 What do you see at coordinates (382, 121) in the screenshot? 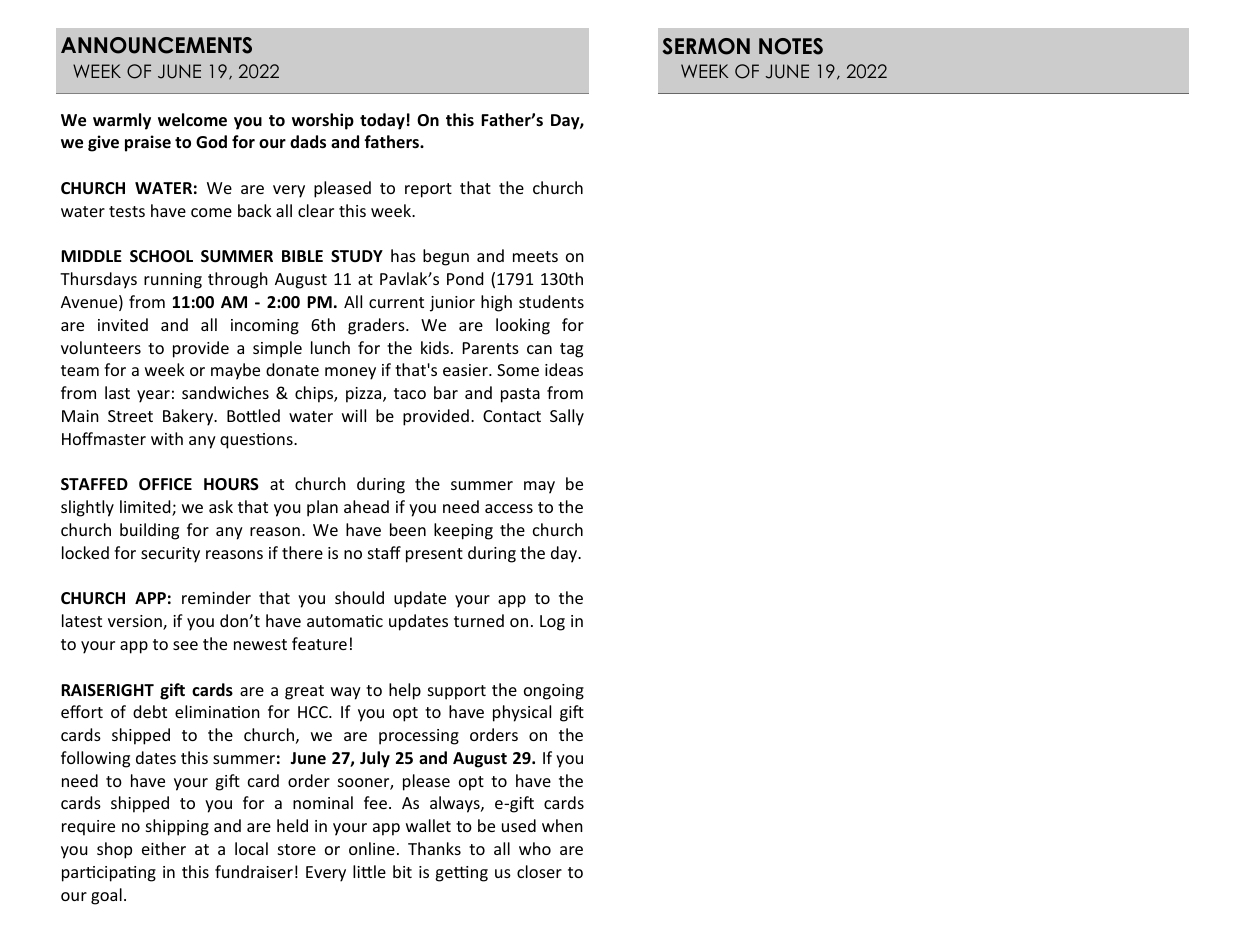
I see `today` at bounding box center [382, 121].
